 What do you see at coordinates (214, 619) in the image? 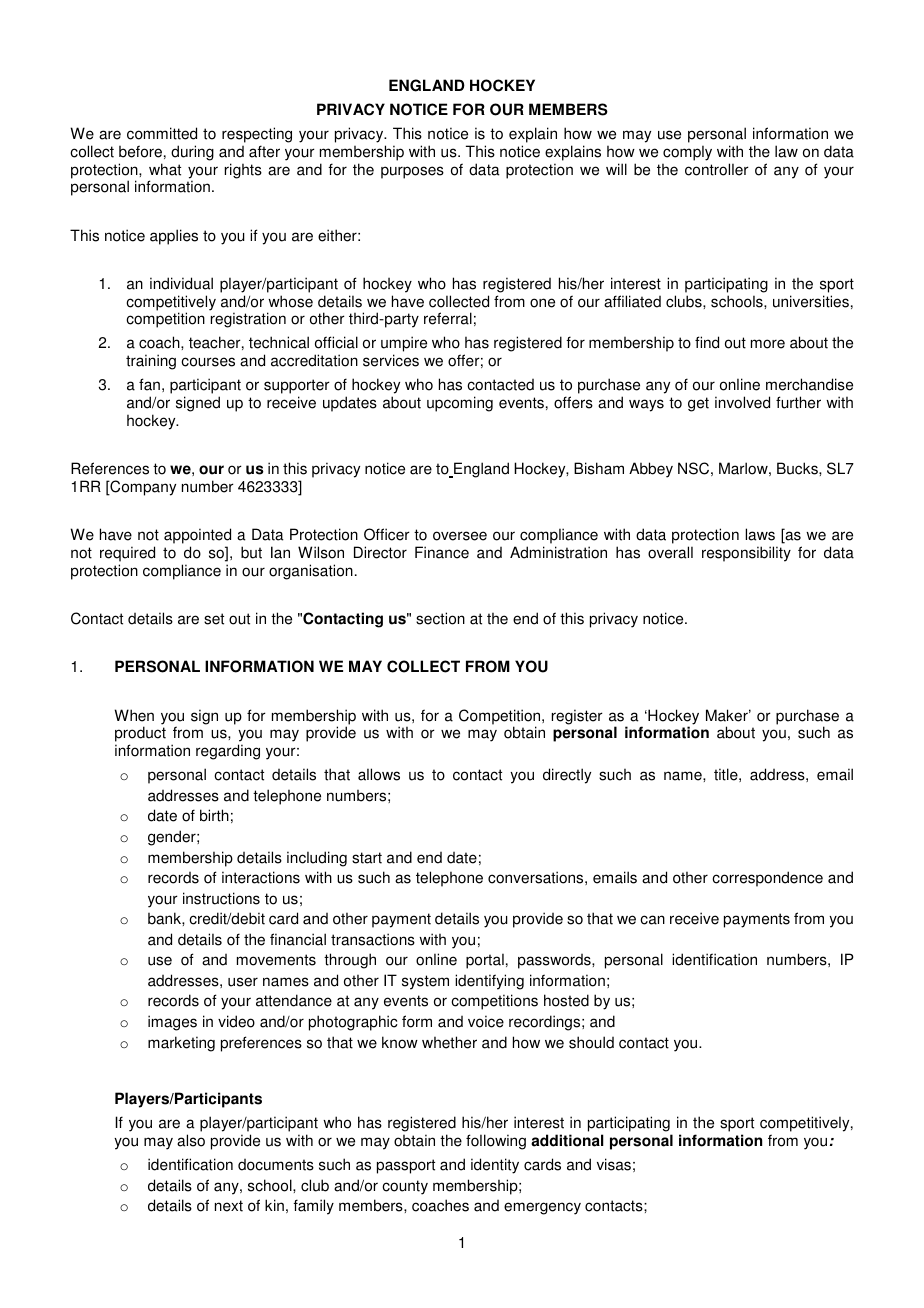
I see `set` at bounding box center [214, 619].
